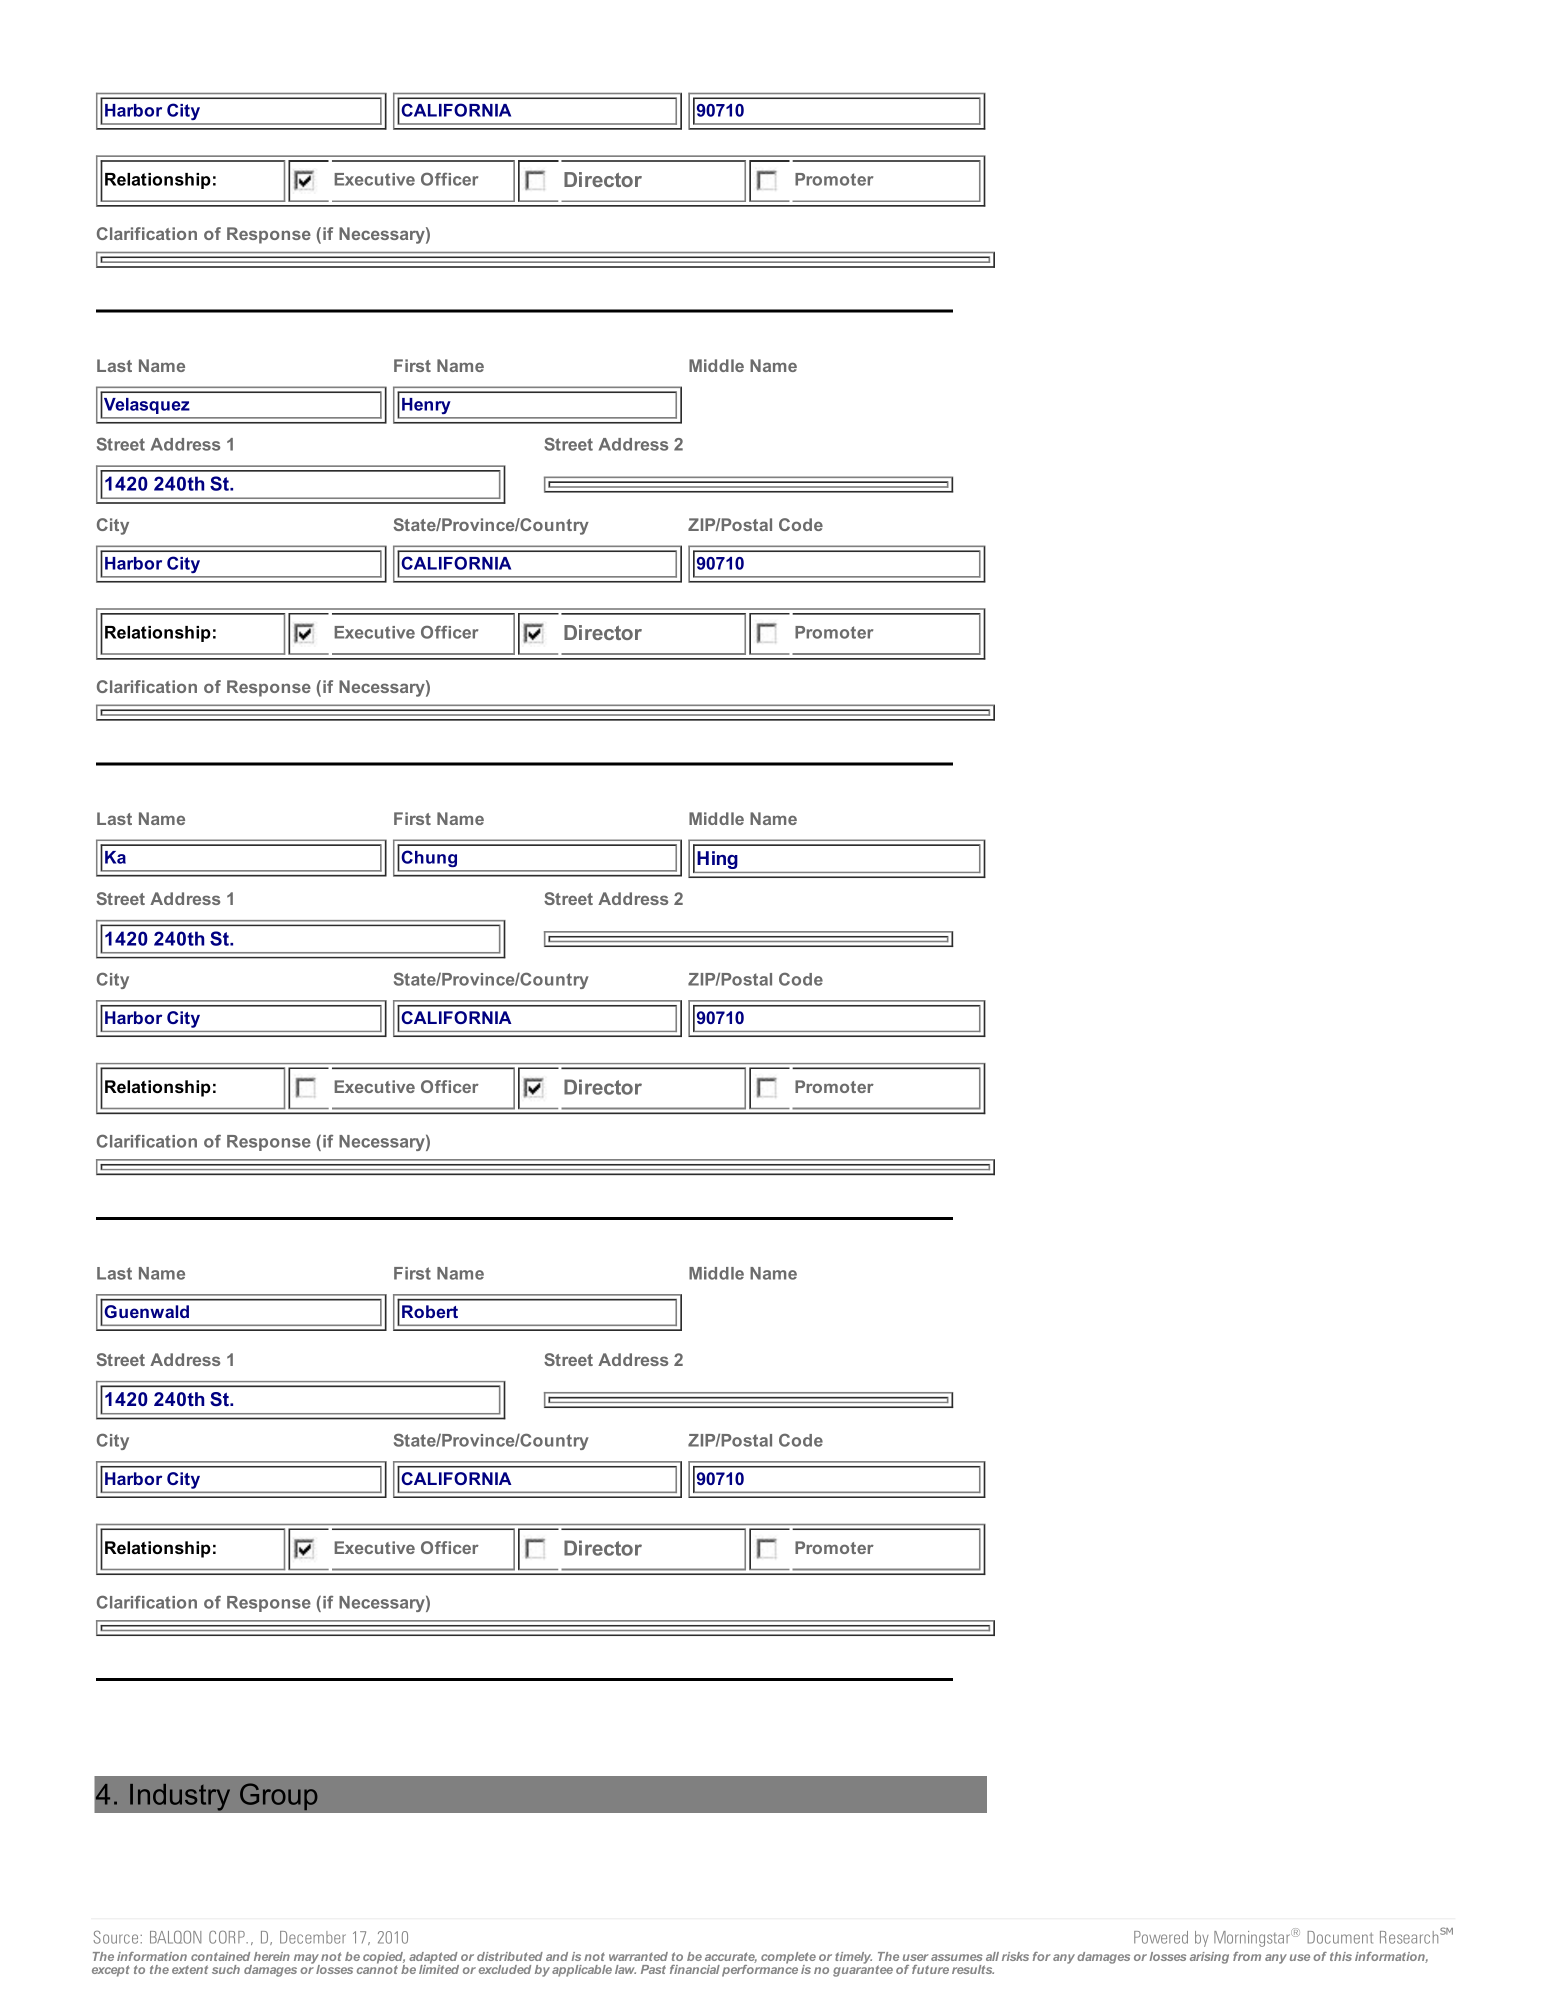 Image resolution: width=1548 pixels, height=2004 pixels. I want to click on herein, so click(272, 1956).
